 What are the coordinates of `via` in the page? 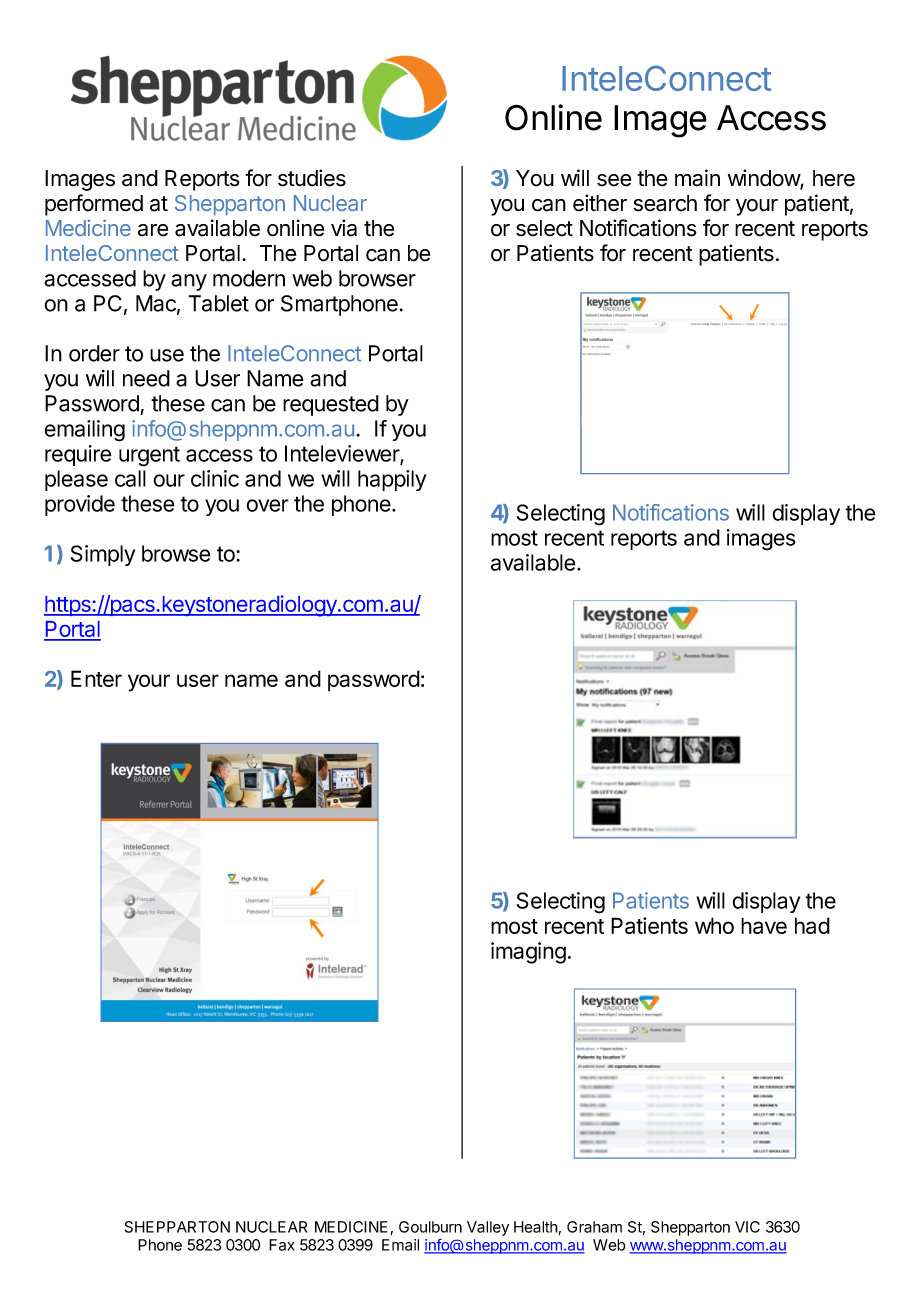 It's located at (344, 228).
